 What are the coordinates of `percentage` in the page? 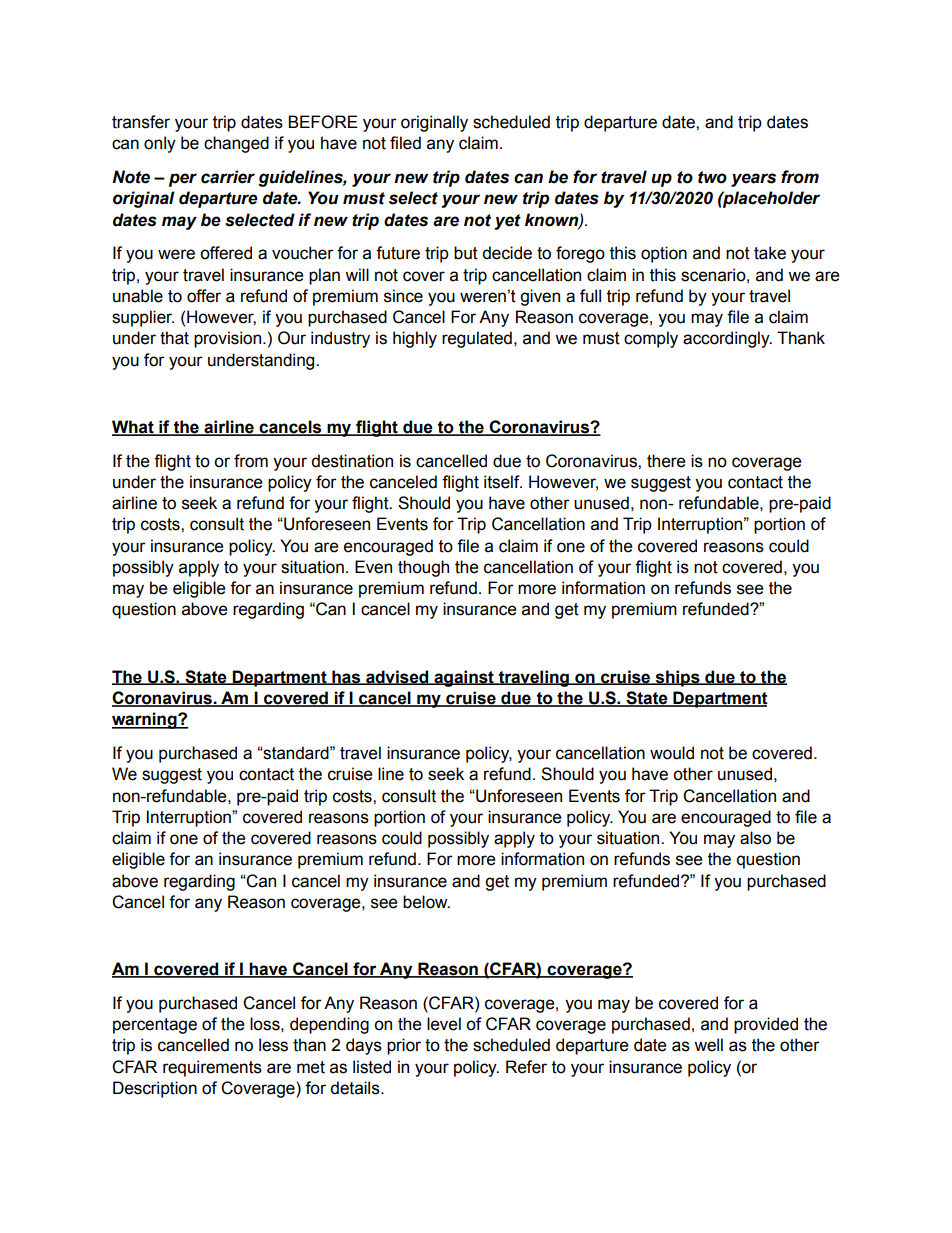 It's located at (155, 1026).
